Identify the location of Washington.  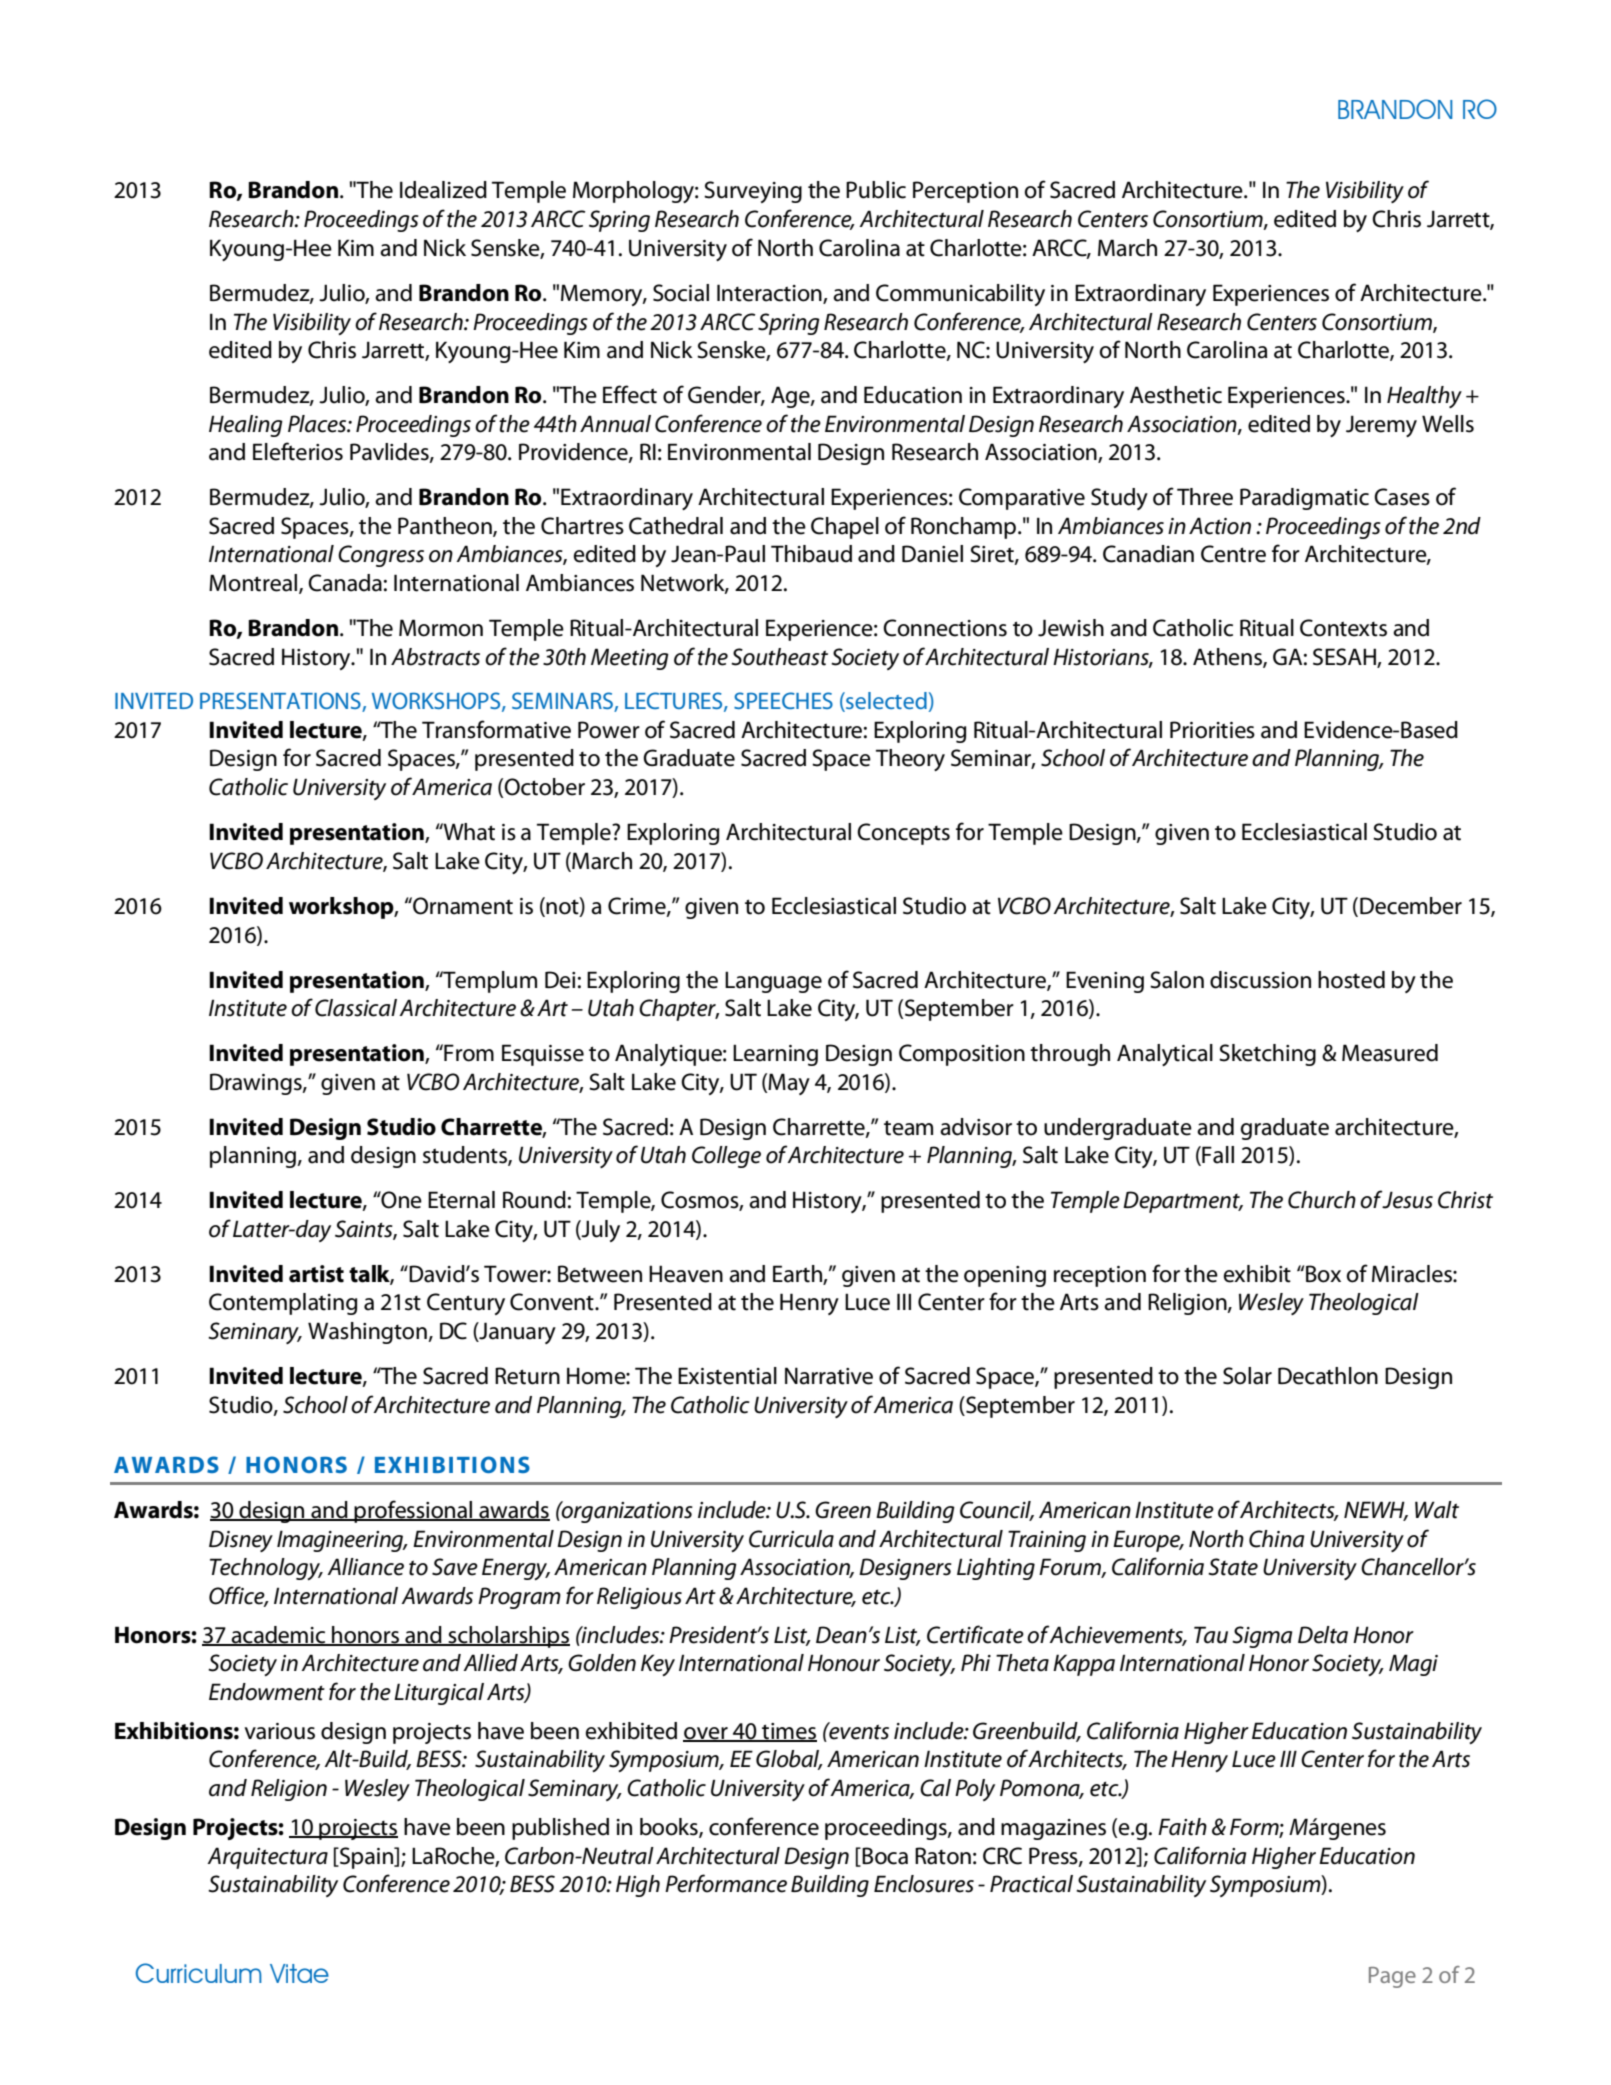
(368, 1333).
